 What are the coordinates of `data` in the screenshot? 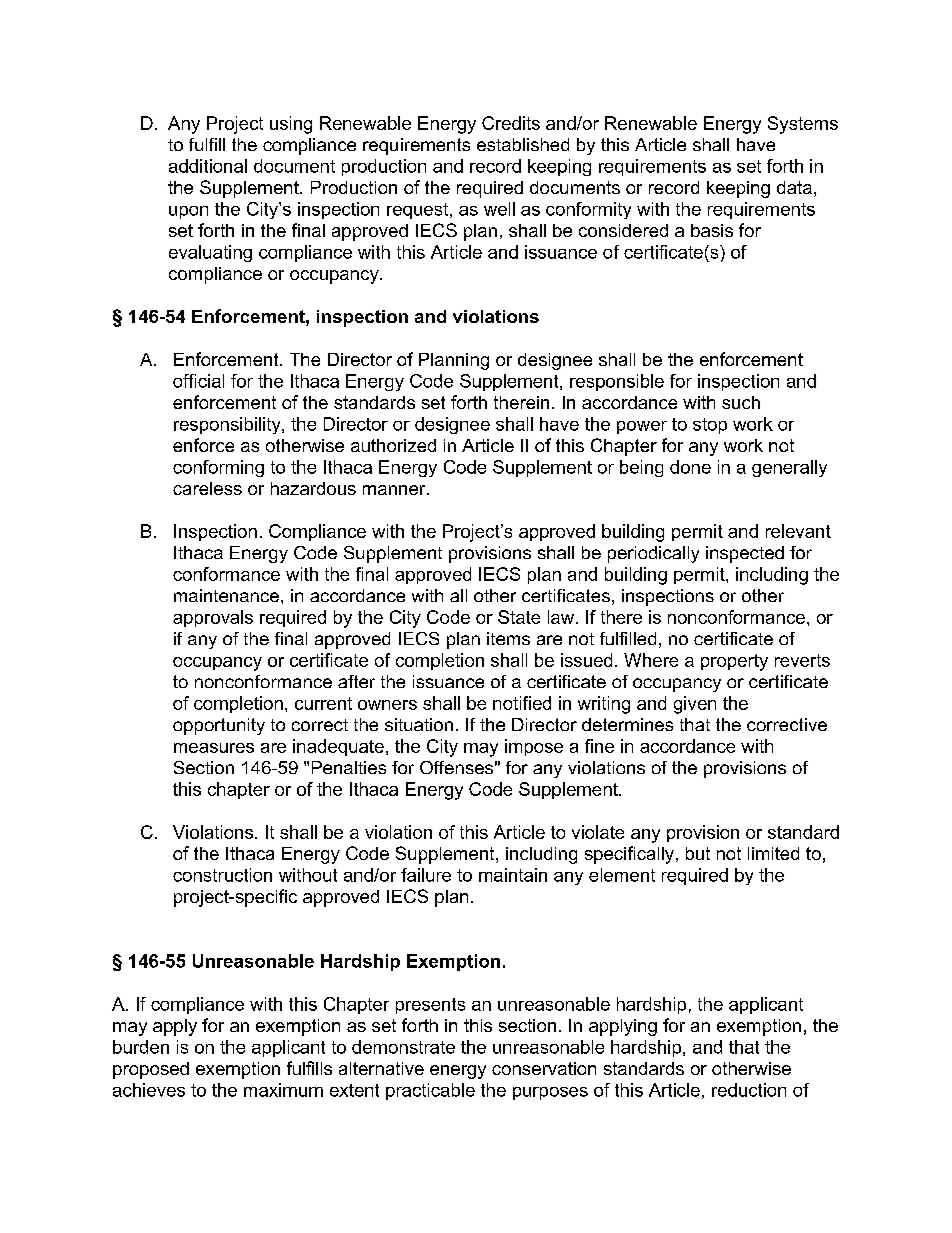 It's located at (794, 187).
